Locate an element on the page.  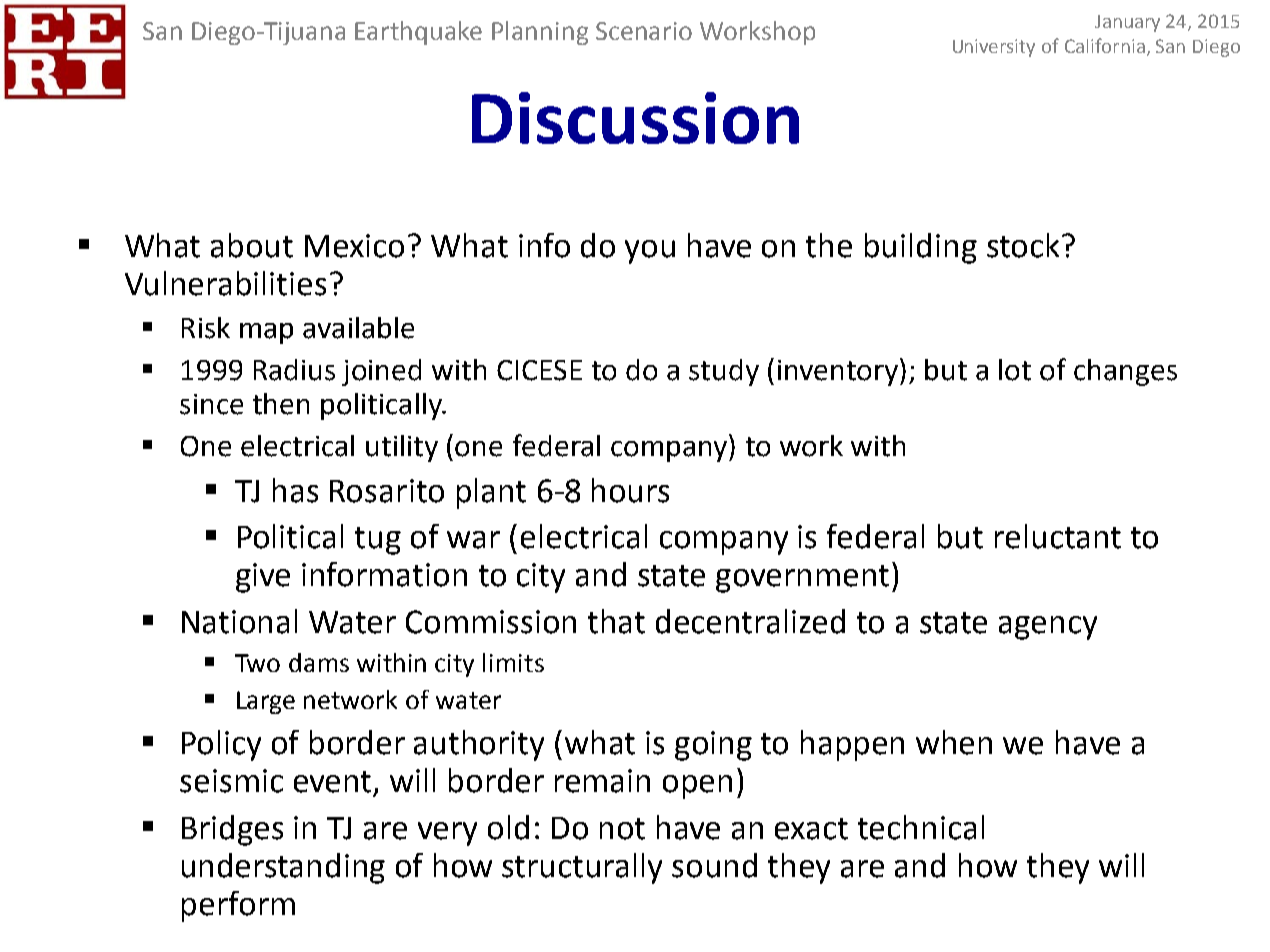
Scenario is located at coordinates (644, 31).
